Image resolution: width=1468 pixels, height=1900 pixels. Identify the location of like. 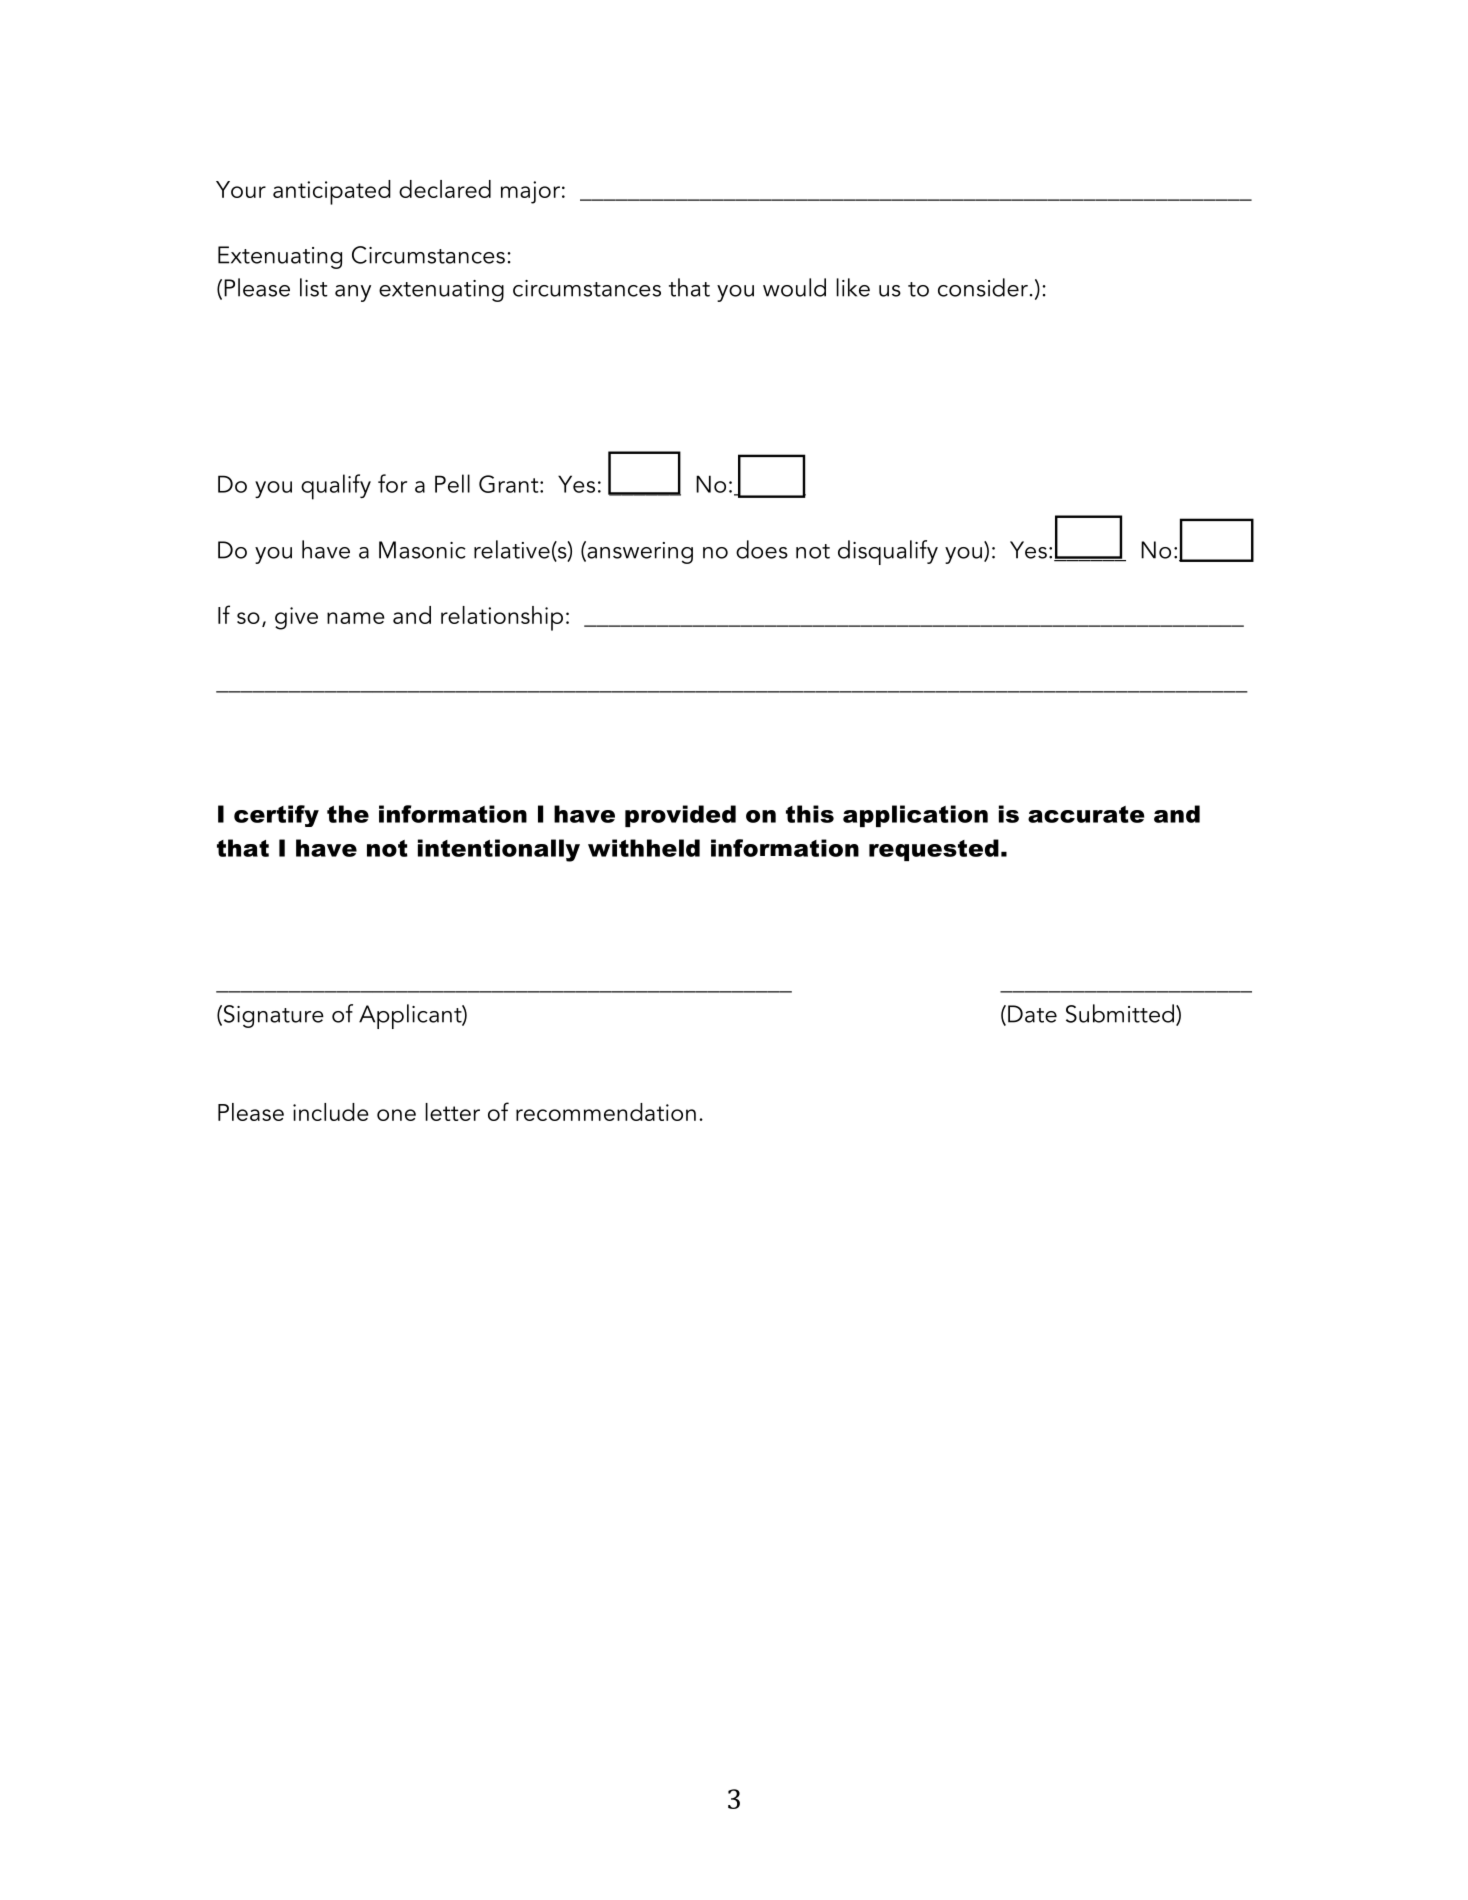
(853, 287).
